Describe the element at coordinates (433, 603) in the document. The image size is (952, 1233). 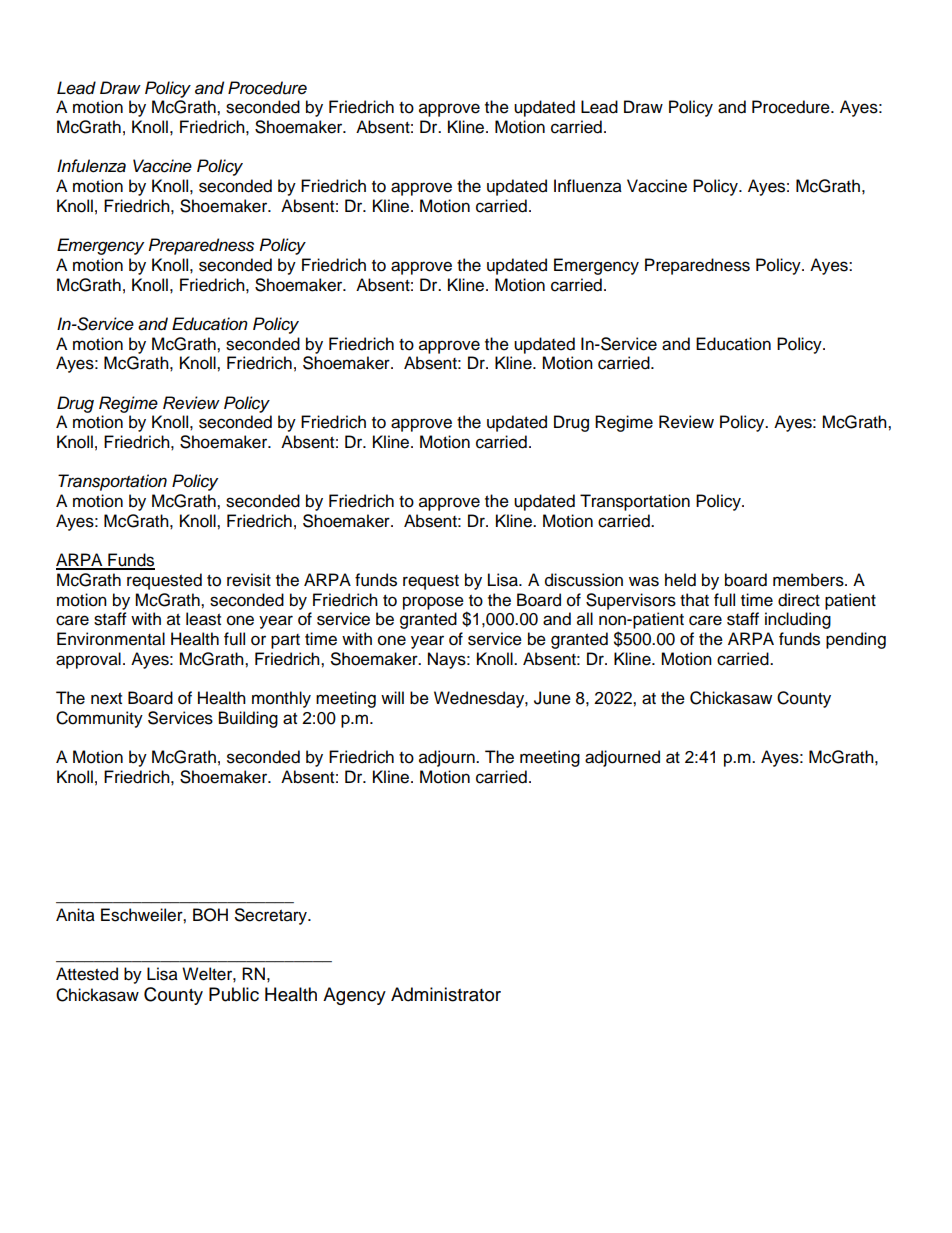
I see `propose` at that location.
